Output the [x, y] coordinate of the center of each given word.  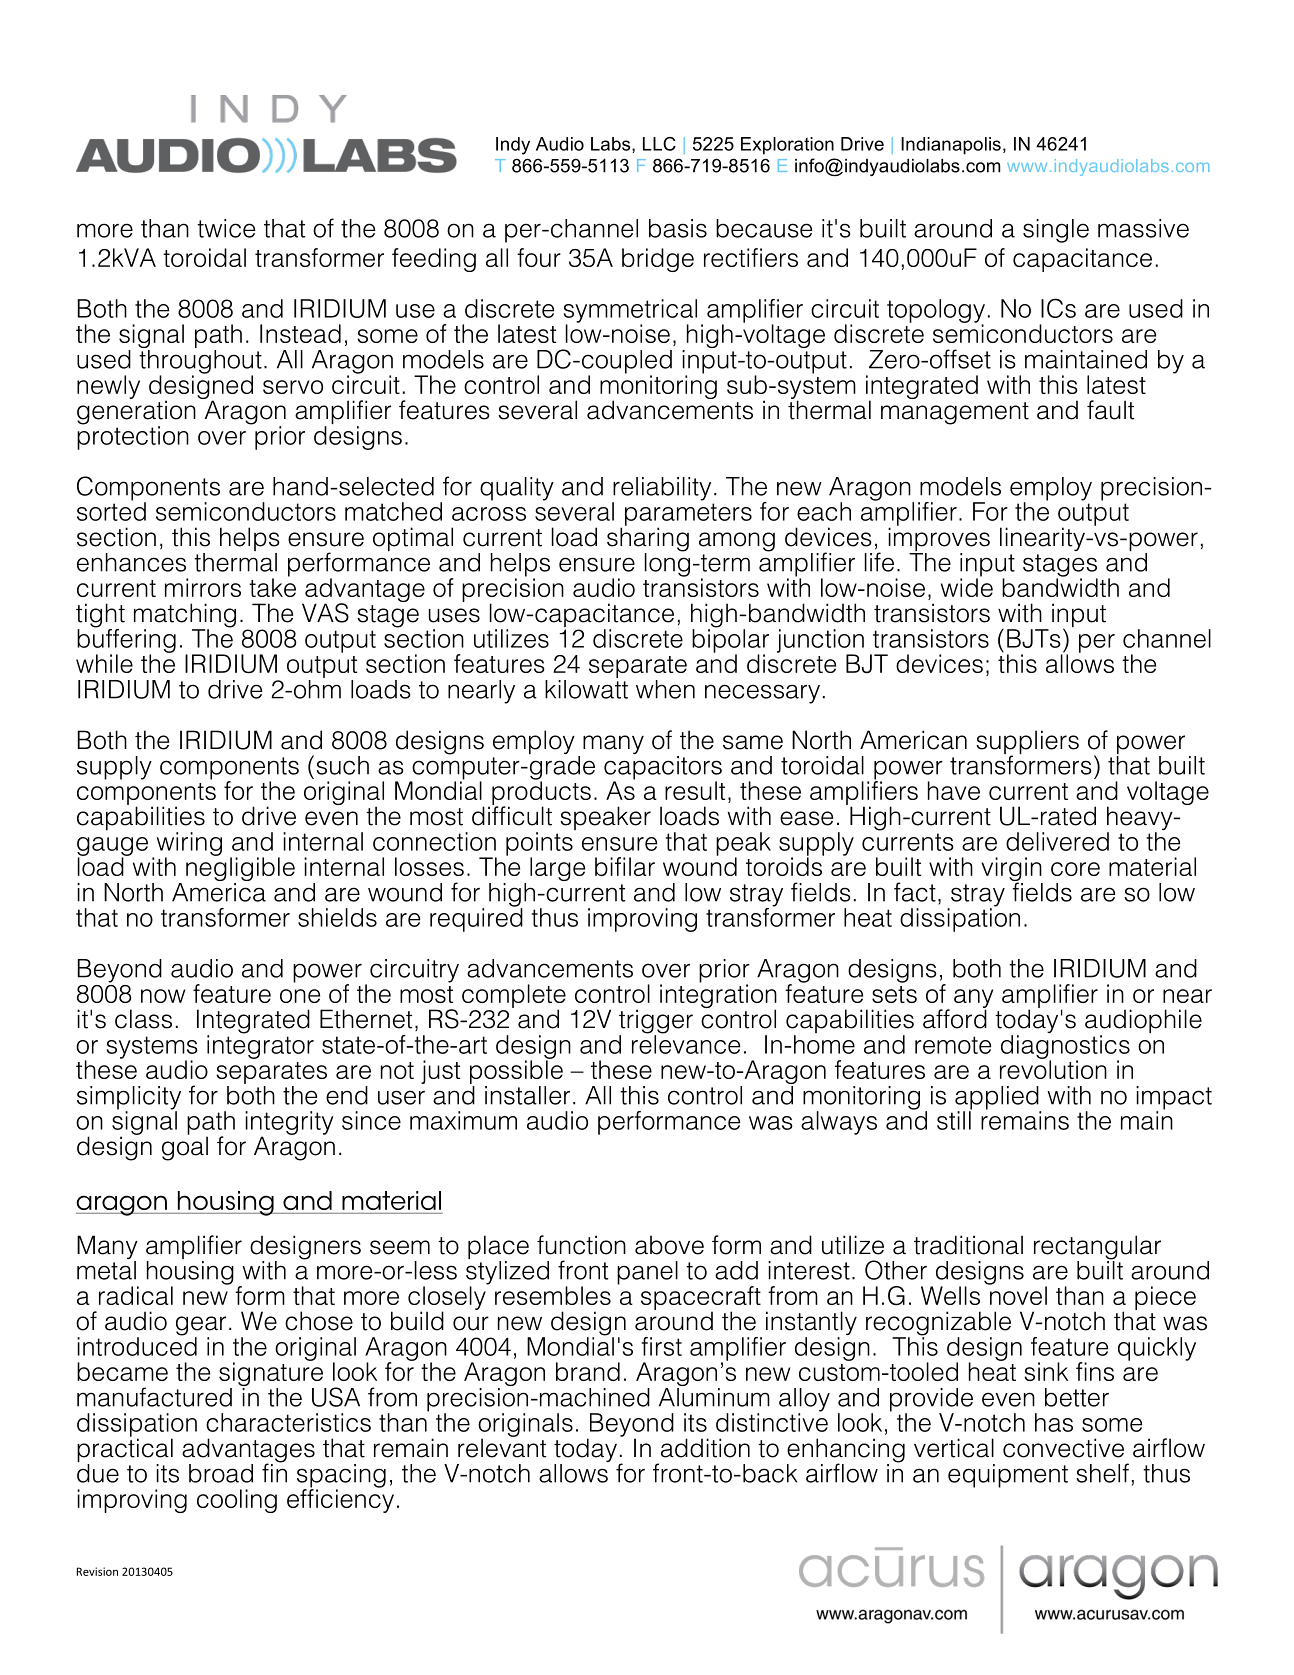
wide [967, 586]
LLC [659, 144]
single [1056, 231]
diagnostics [1065, 1048]
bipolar [730, 641]
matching [185, 616]
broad [221, 1473]
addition [705, 1448]
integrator [260, 1046]
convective [1063, 1448]
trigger [656, 1022]
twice [226, 228]
